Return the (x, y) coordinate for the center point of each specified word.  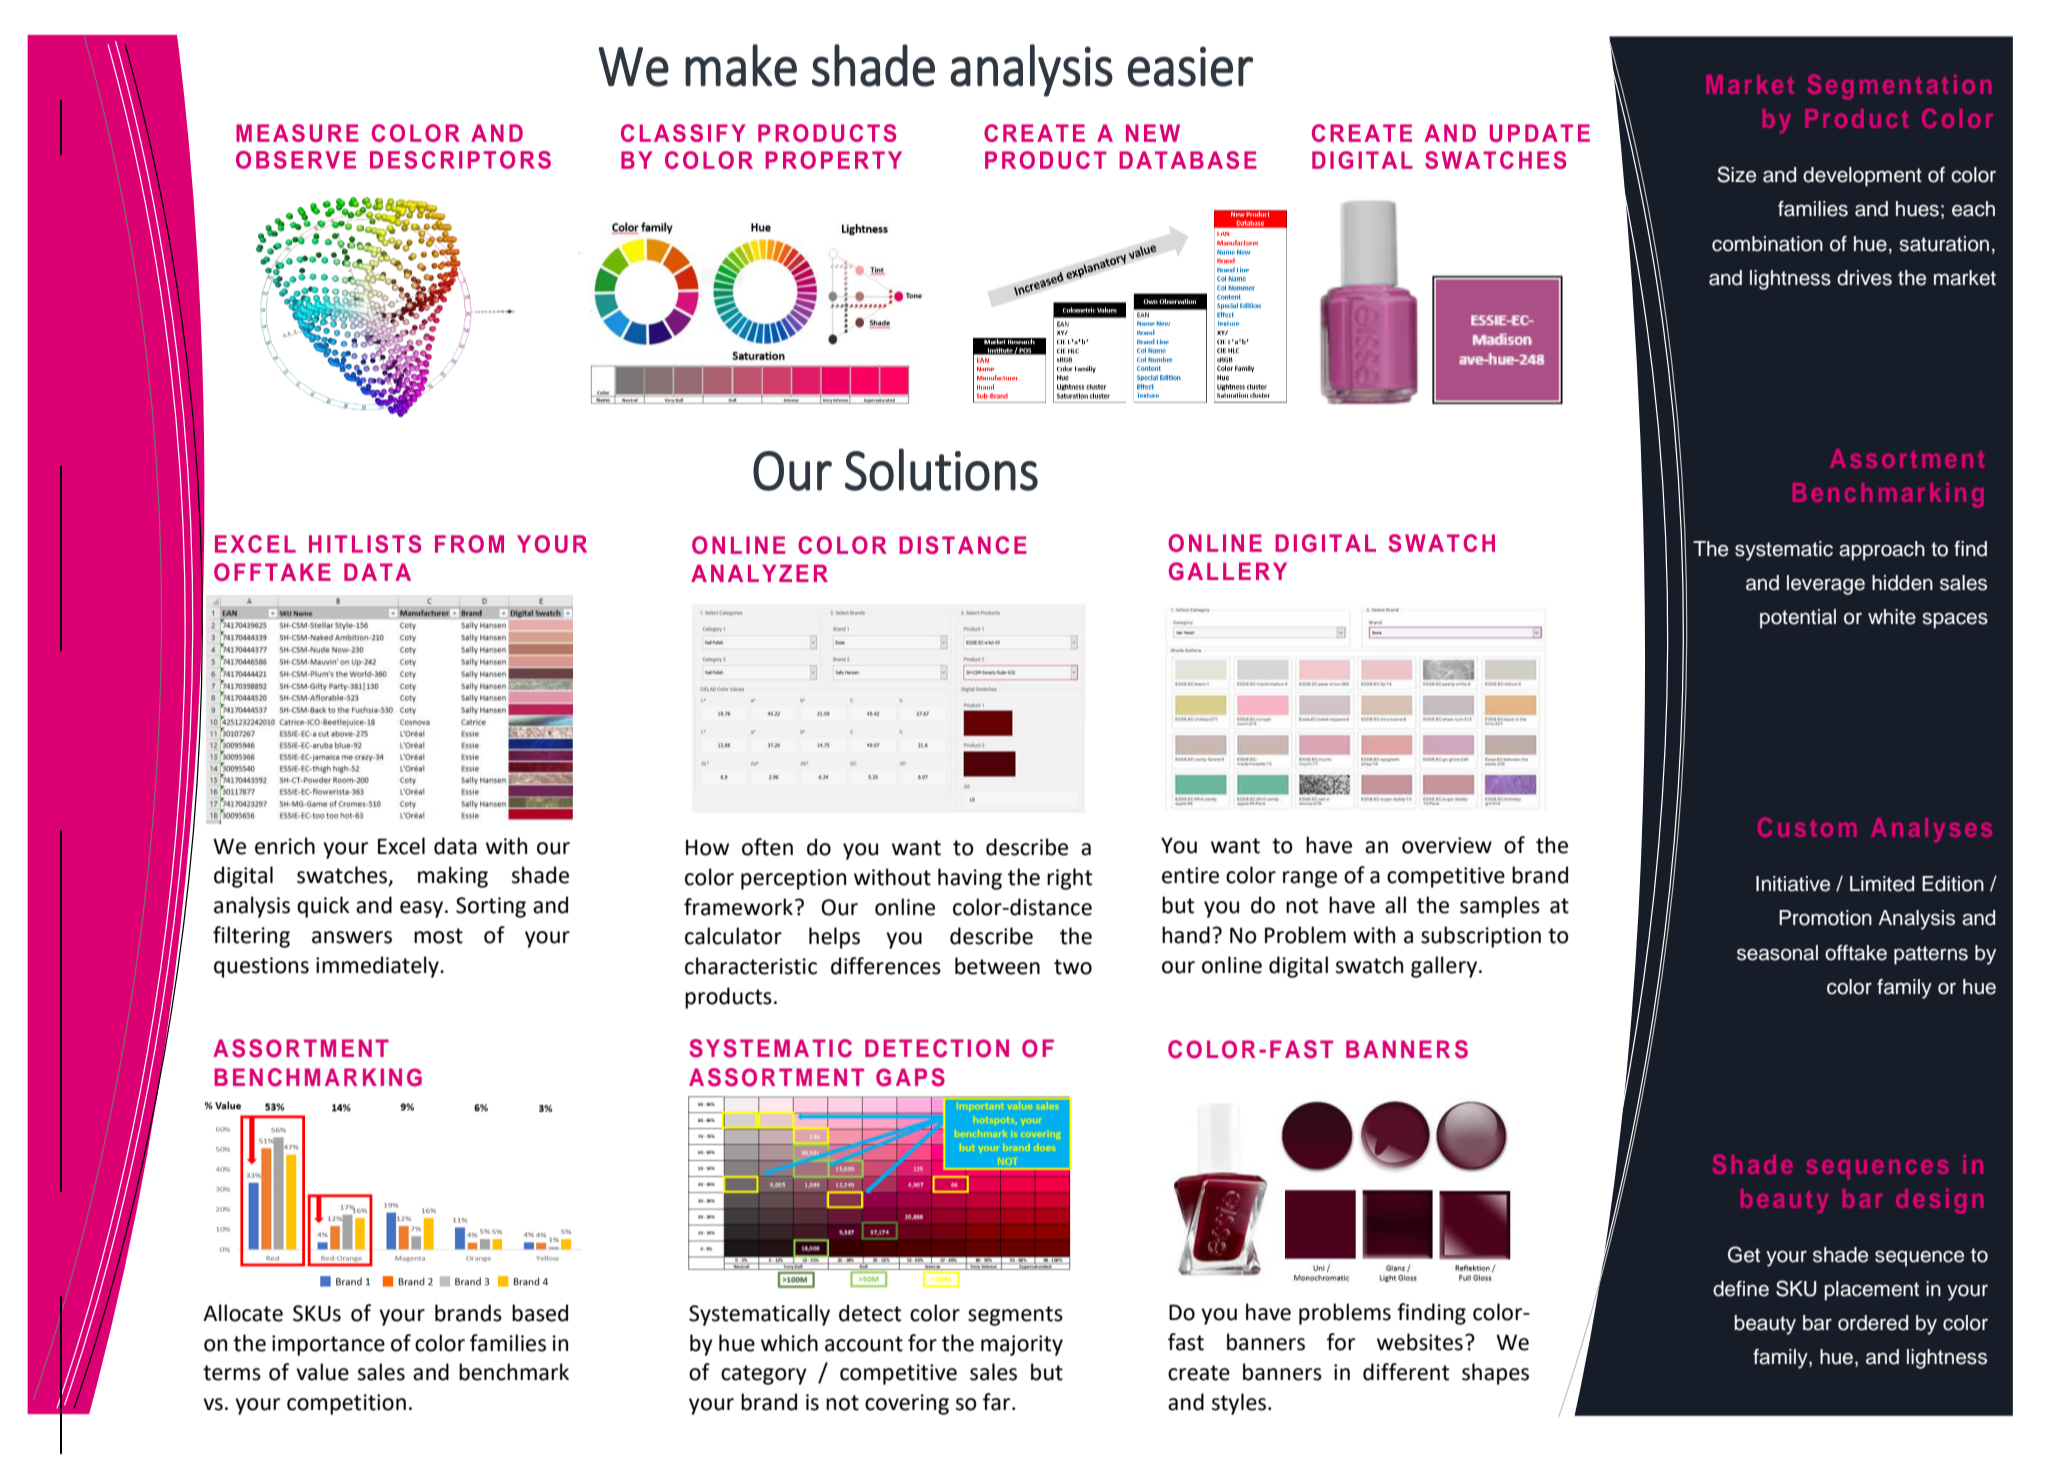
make (741, 65)
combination (1767, 244)
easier (1190, 67)
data (455, 846)
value (322, 1372)
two (1073, 967)
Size (1736, 174)
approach (1882, 551)
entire (1190, 875)
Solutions (941, 469)
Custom (1807, 827)
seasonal (1777, 953)
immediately (378, 967)
